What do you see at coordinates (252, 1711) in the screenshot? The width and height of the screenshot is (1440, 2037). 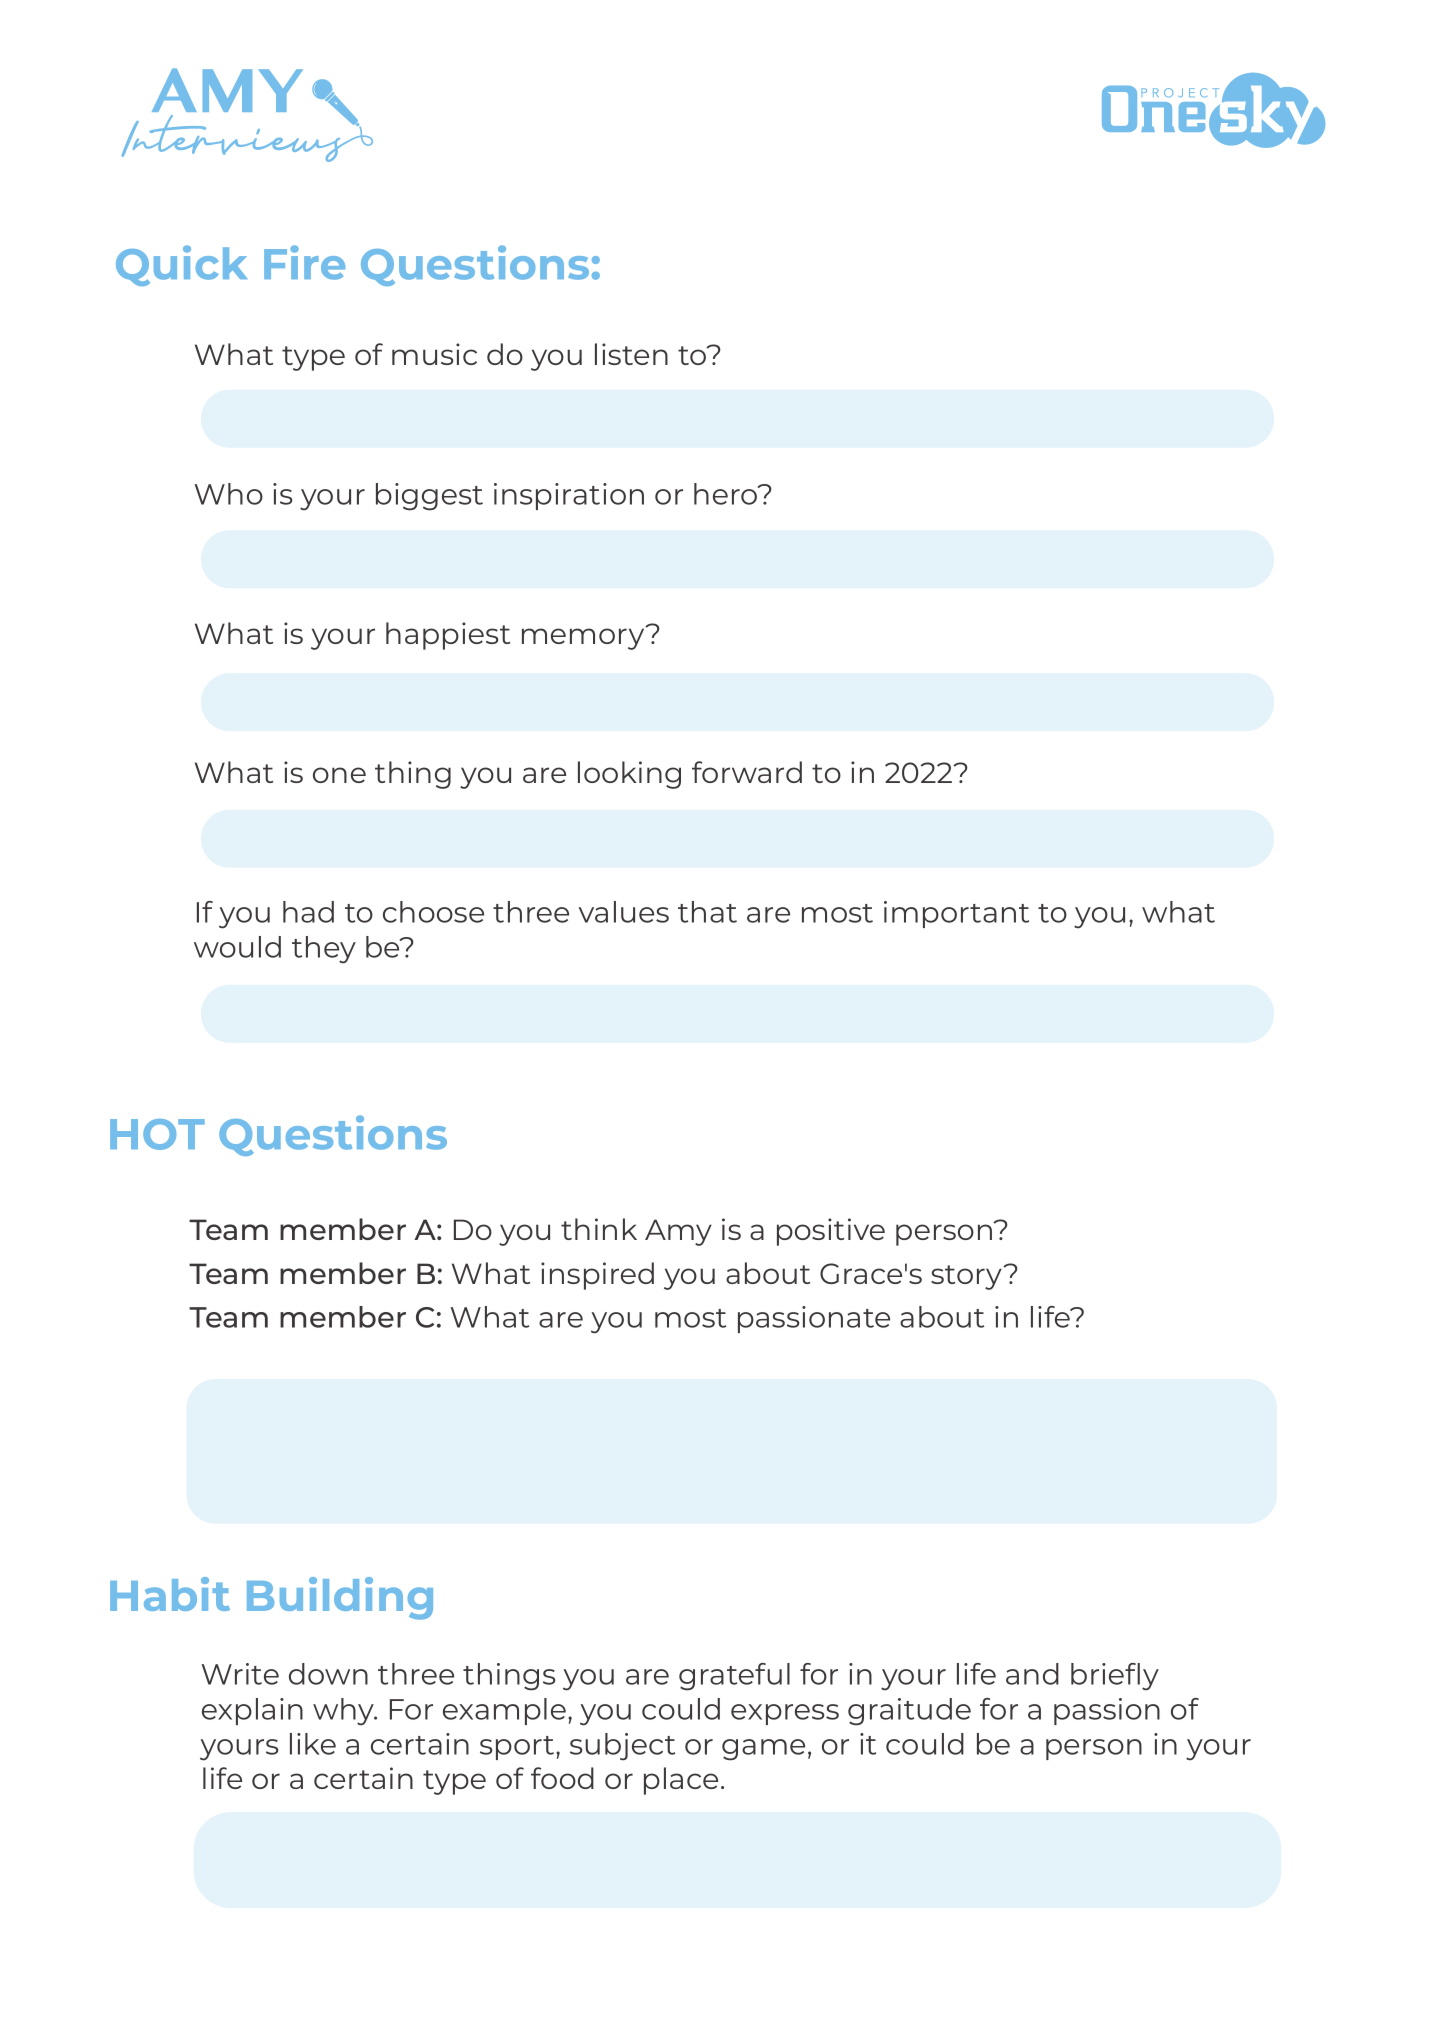 I see `explain` at bounding box center [252, 1711].
